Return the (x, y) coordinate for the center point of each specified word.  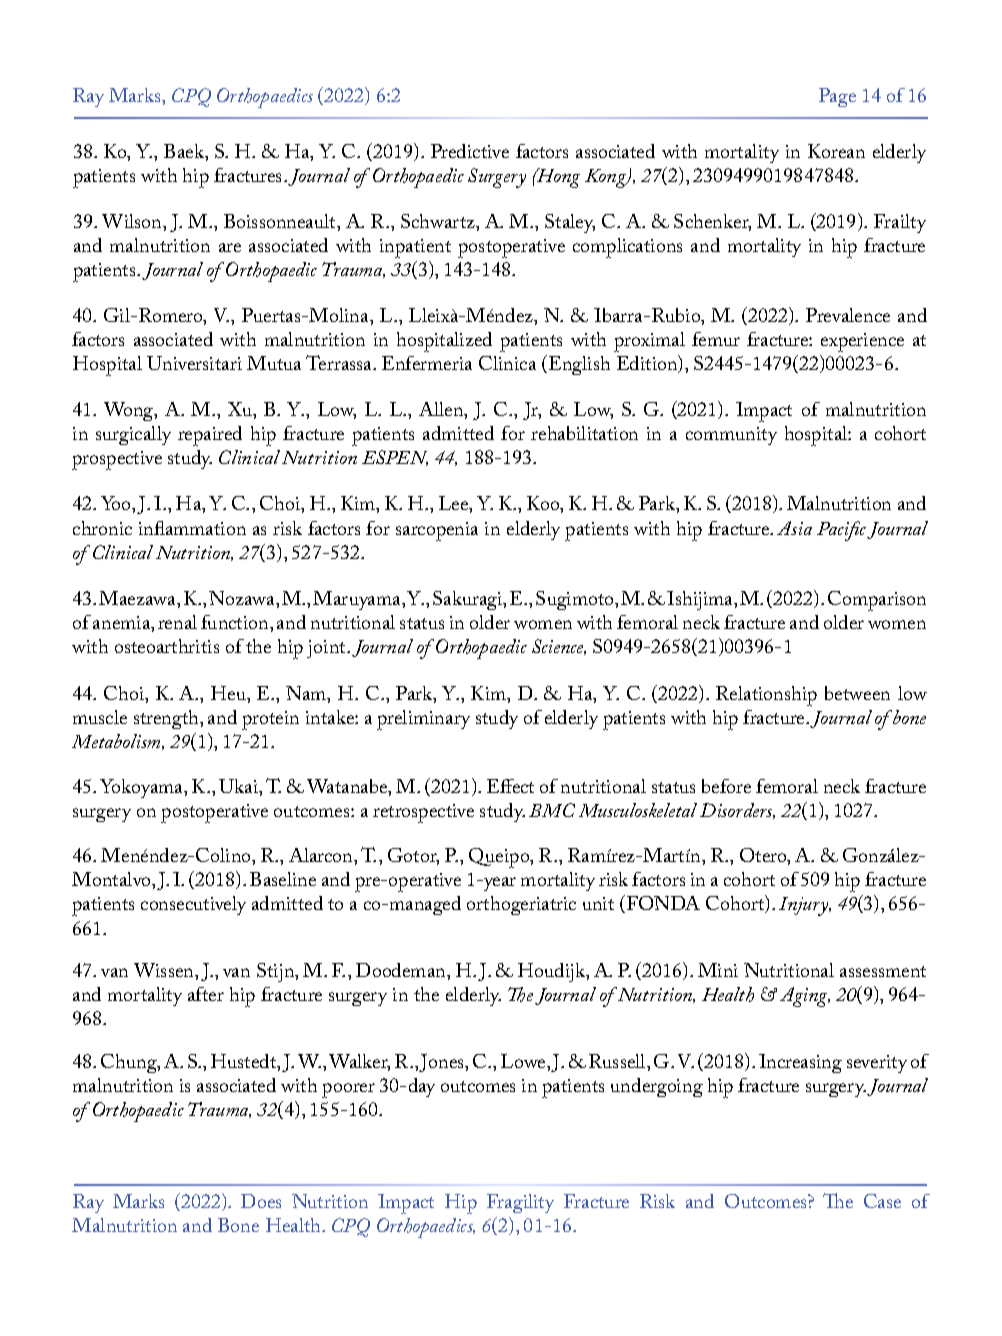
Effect (510, 786)
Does (261, 1201)
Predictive (470, 151)
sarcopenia (437, 531)
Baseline (283, 879)
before (726, 786)
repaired (210, 436)
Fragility (520, 1203)
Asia (794, 528)
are (230, 247)
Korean (836, 151)
